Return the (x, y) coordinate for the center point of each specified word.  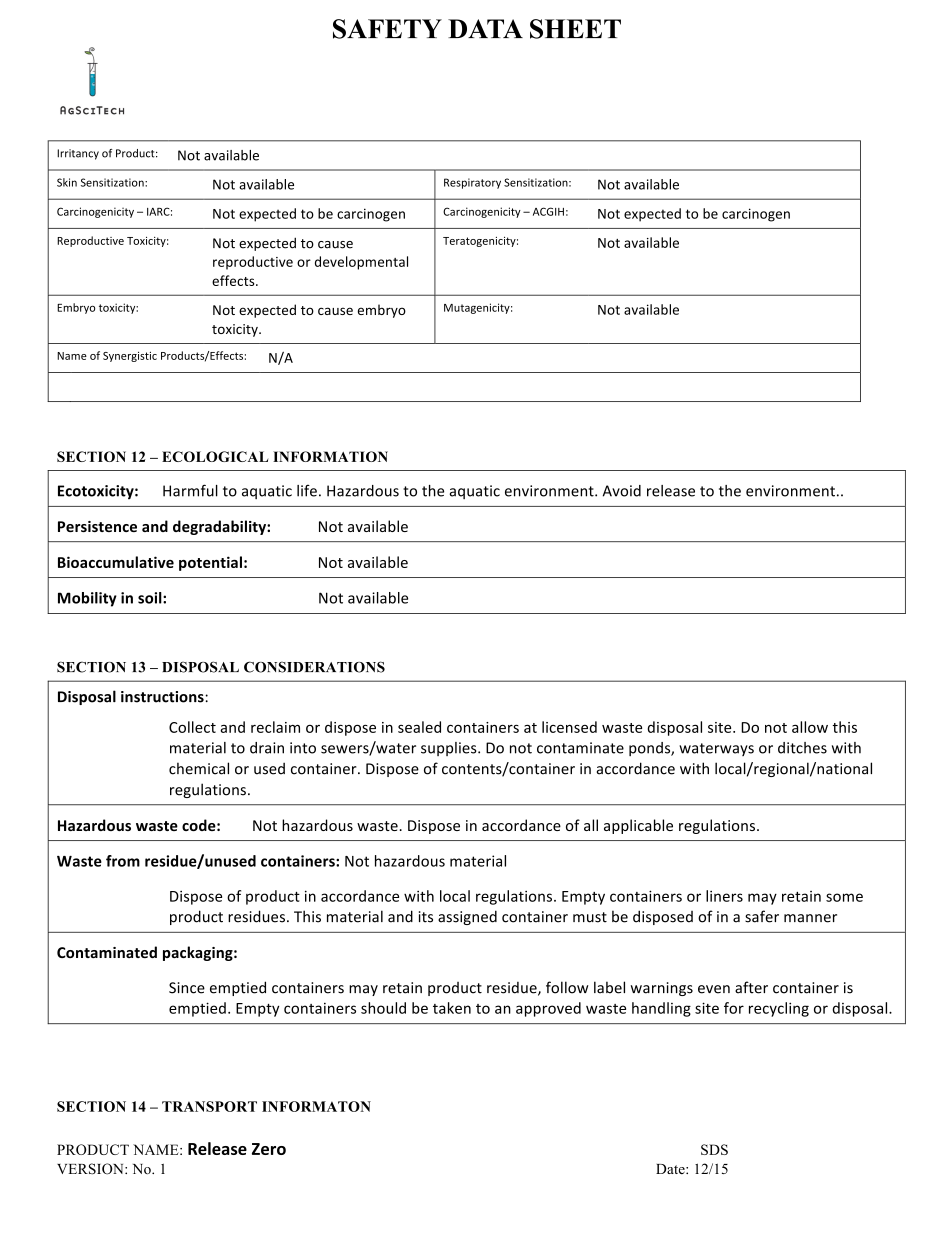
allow (810, 727)
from (123, 861)
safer (762, 916)
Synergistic (130, 357)
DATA (485, 28)
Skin (67, 182)
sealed (419, 727)
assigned (467, 917)
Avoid (622, 491)
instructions (163, 697)
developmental (361, 263)
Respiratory (472, 183)
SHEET (575, 29)
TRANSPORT (209, 1106)
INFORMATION (330, 456)
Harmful (190, 490)
